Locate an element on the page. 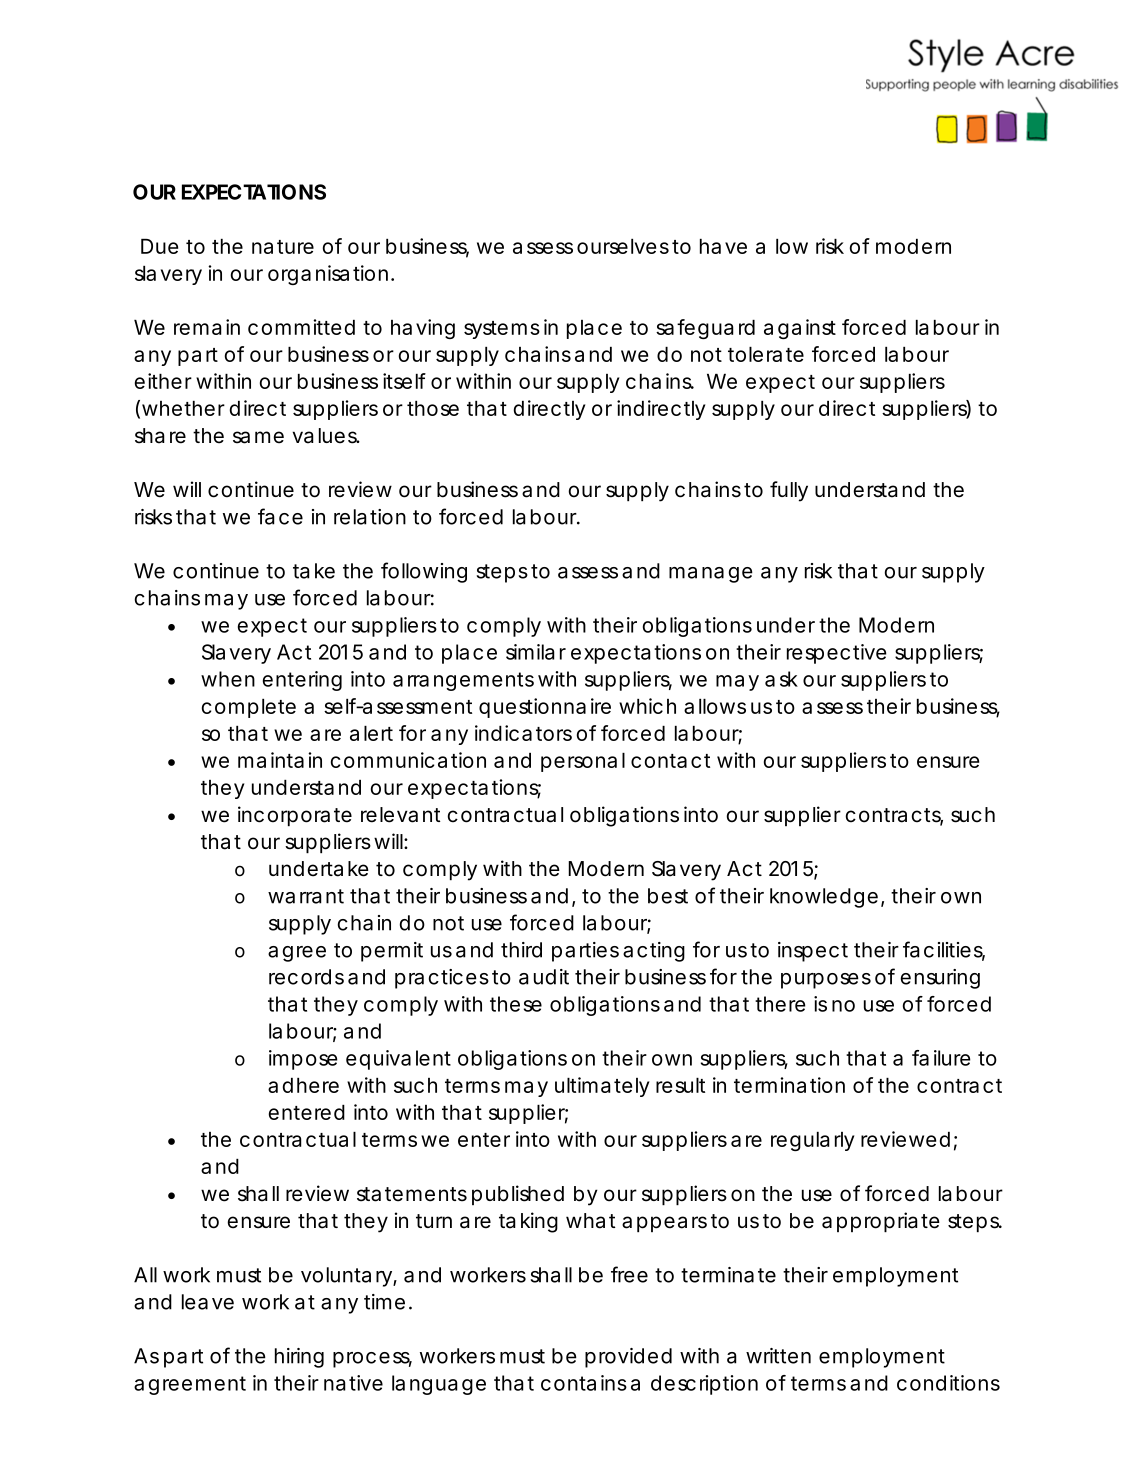  against is located at coordinates (800, 329).
